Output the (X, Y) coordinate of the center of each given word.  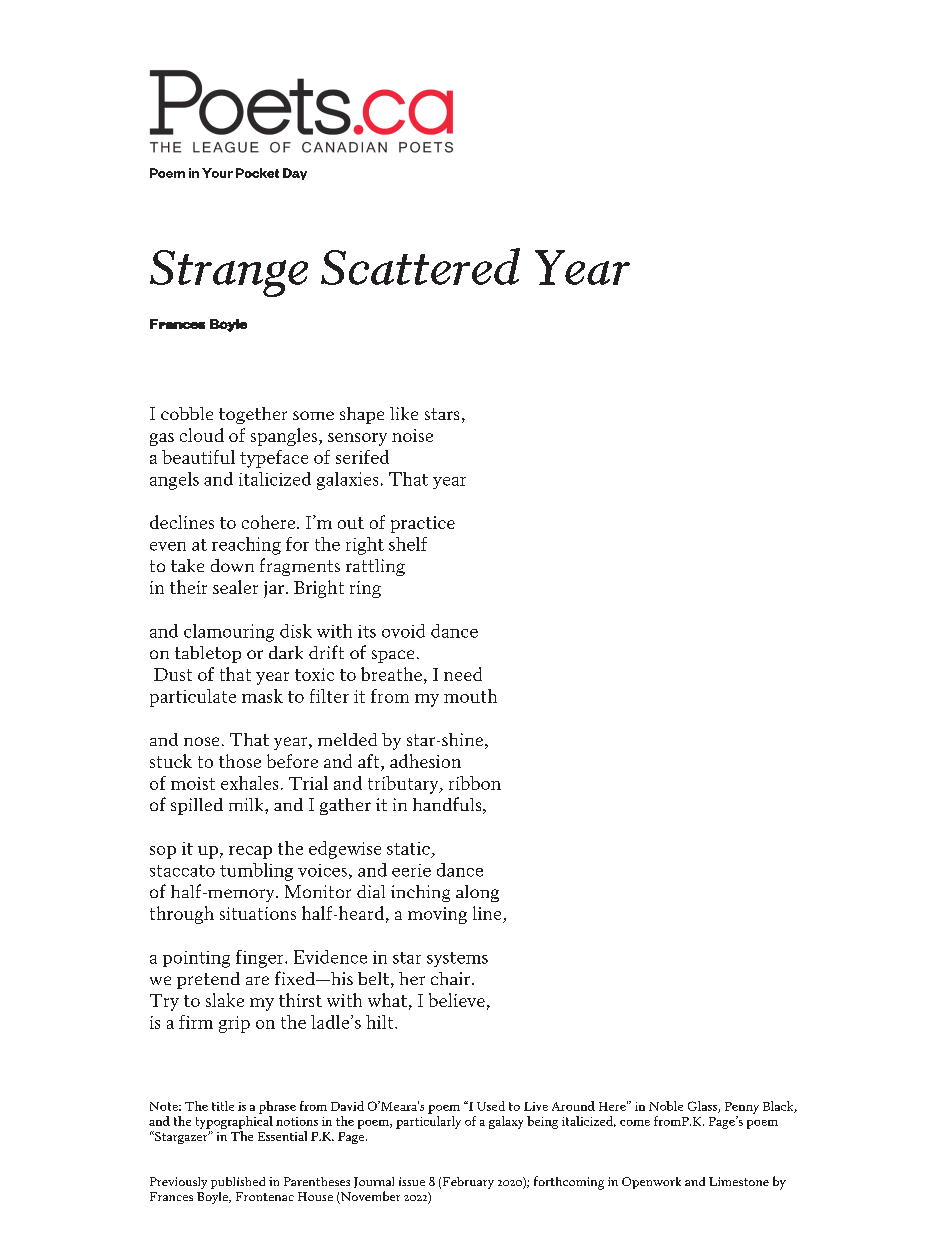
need (463, 674)
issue (412, 1181)
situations (258, 913)
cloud (202, 435)
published (238, 1183)
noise (412, 435)
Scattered (420, 266)
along (477, 893)
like (404, 413)
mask (262, 696)
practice (423, 524)
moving (437, 915)
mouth (470, 696)
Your (217, 173)
